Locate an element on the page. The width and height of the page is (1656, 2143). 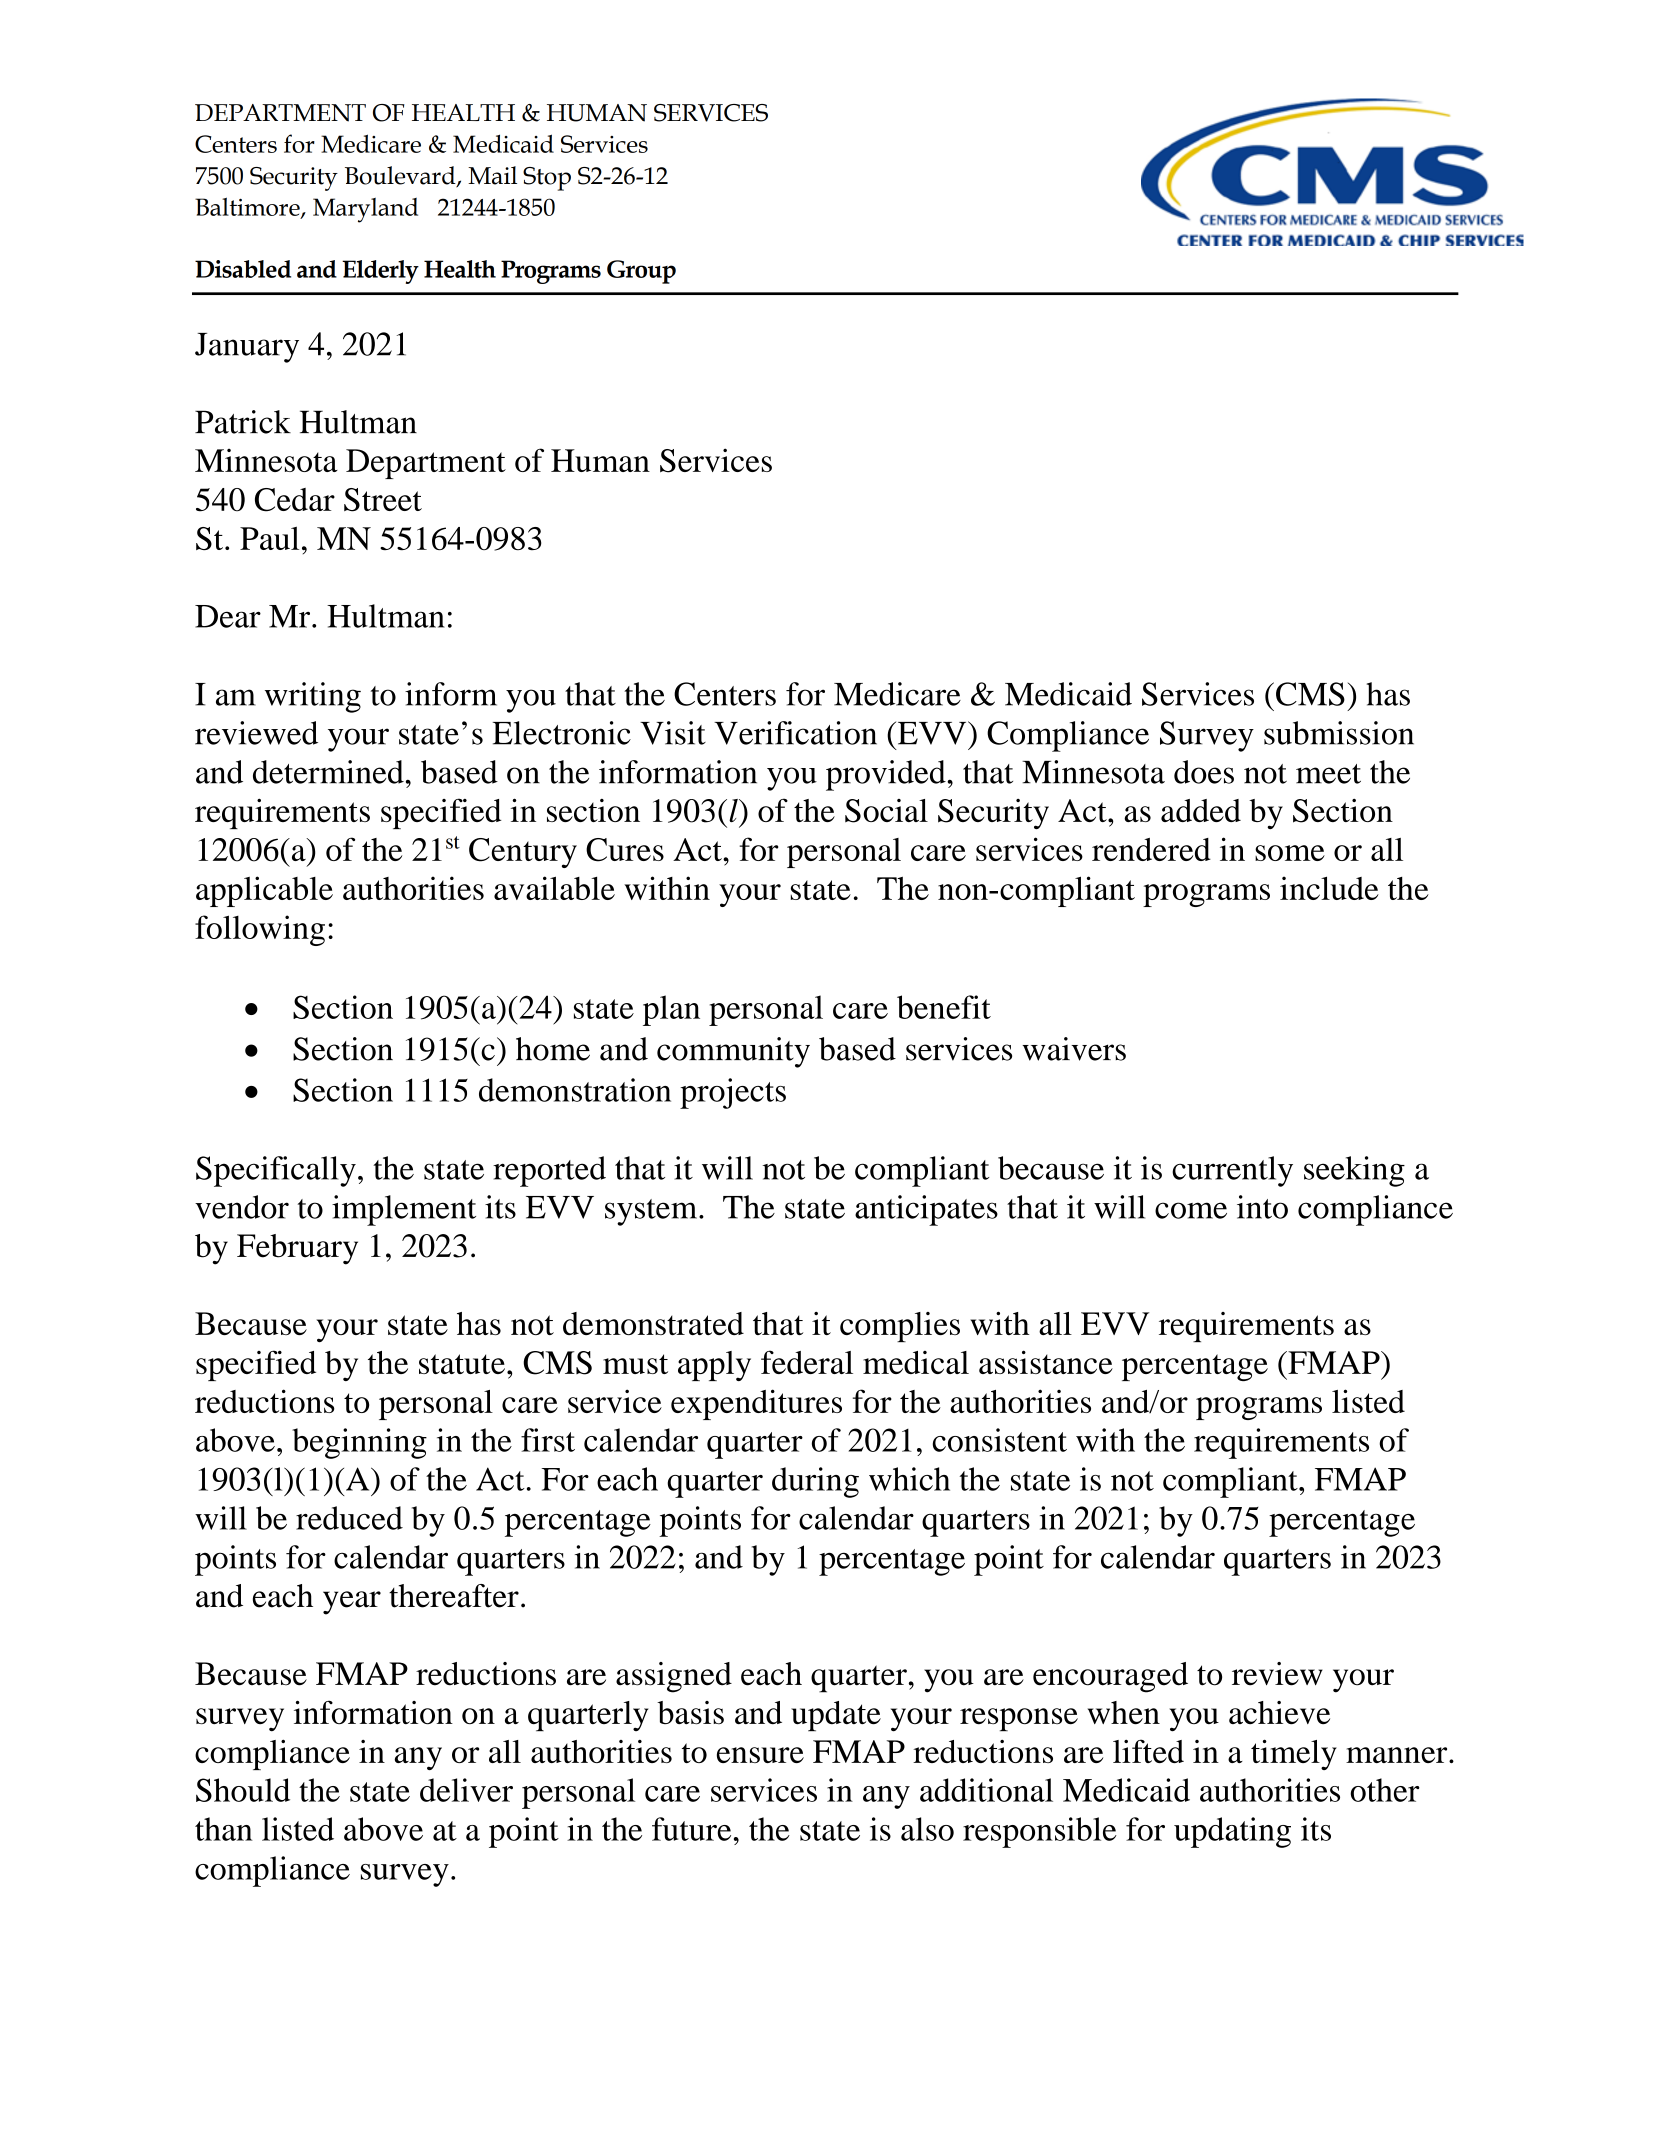
writing is located at coordinates (313, 697).
